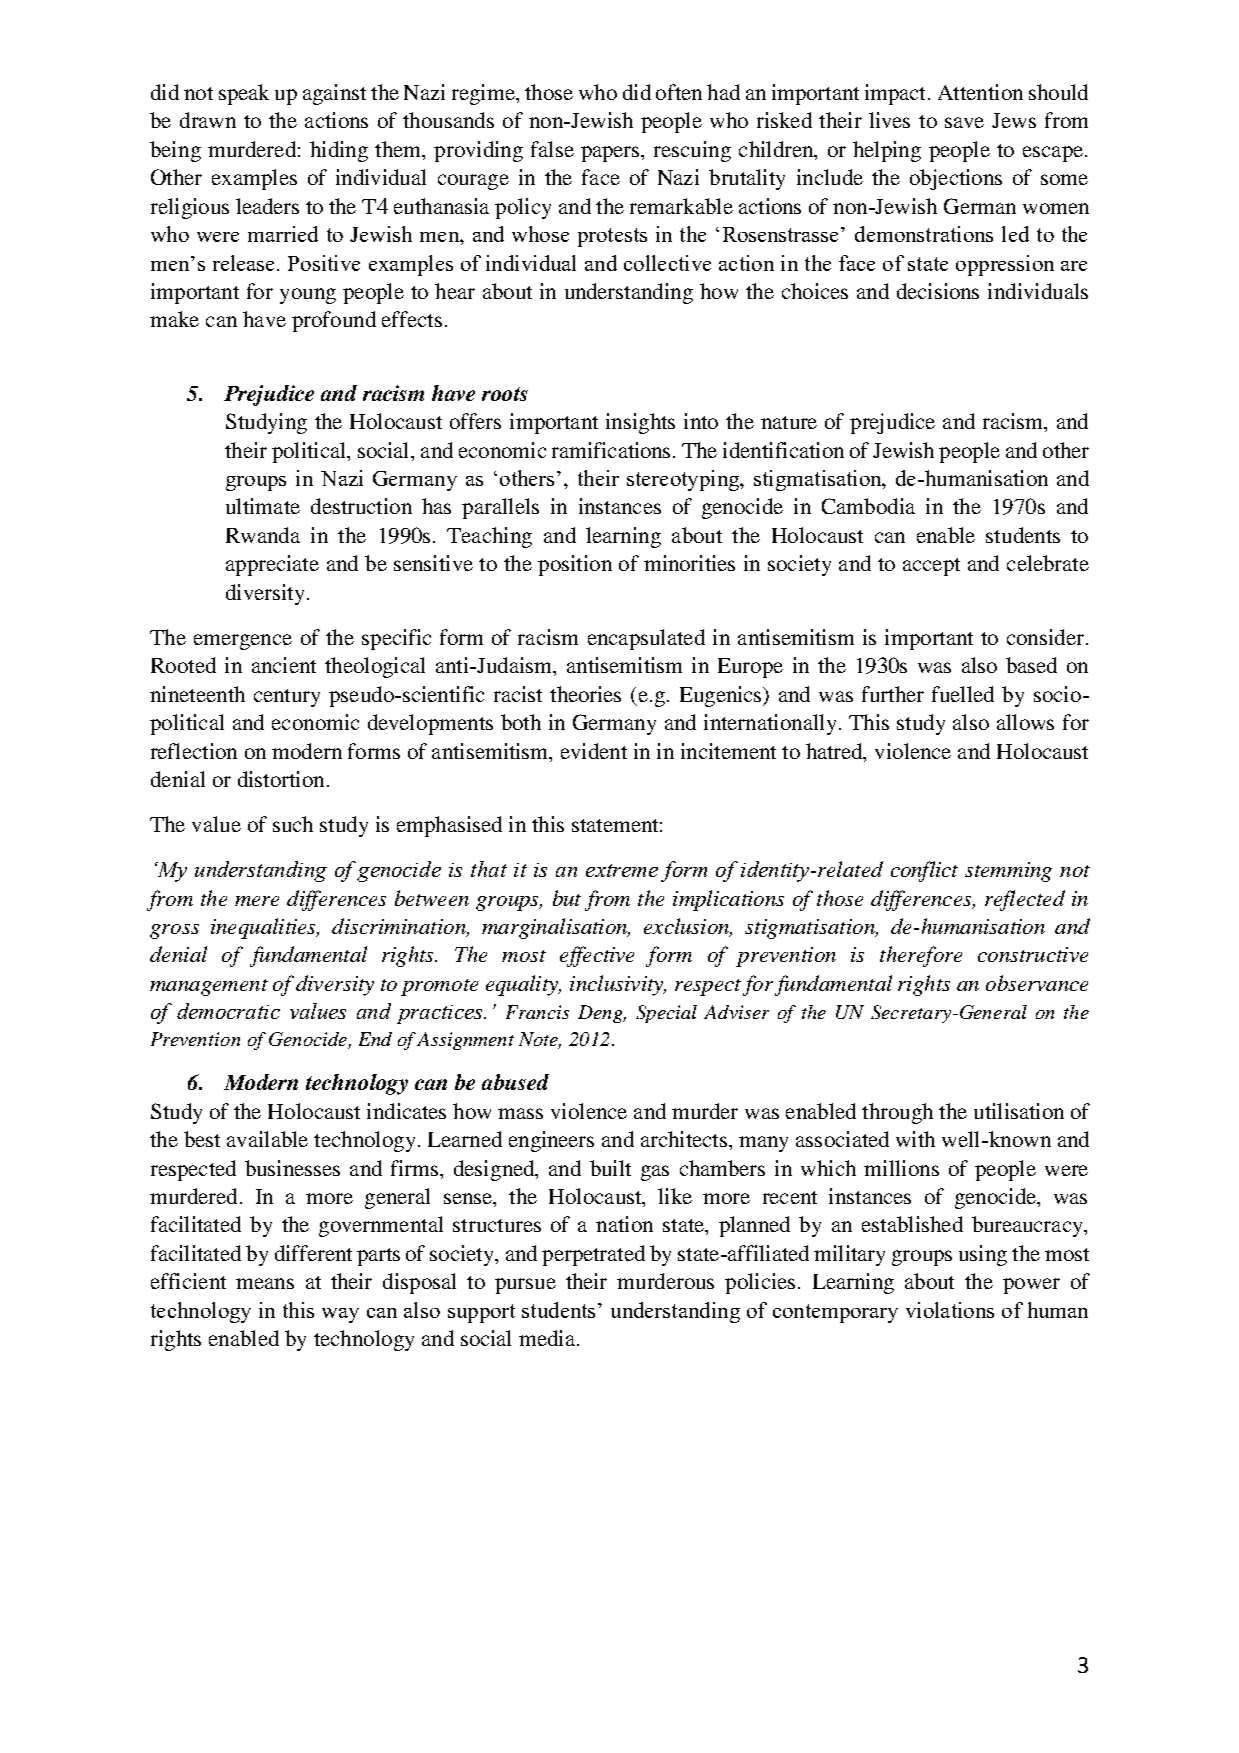 Image resolution: width=1239 pixels, height=1753 pixels. I want to click on save, so click(964, 122).
